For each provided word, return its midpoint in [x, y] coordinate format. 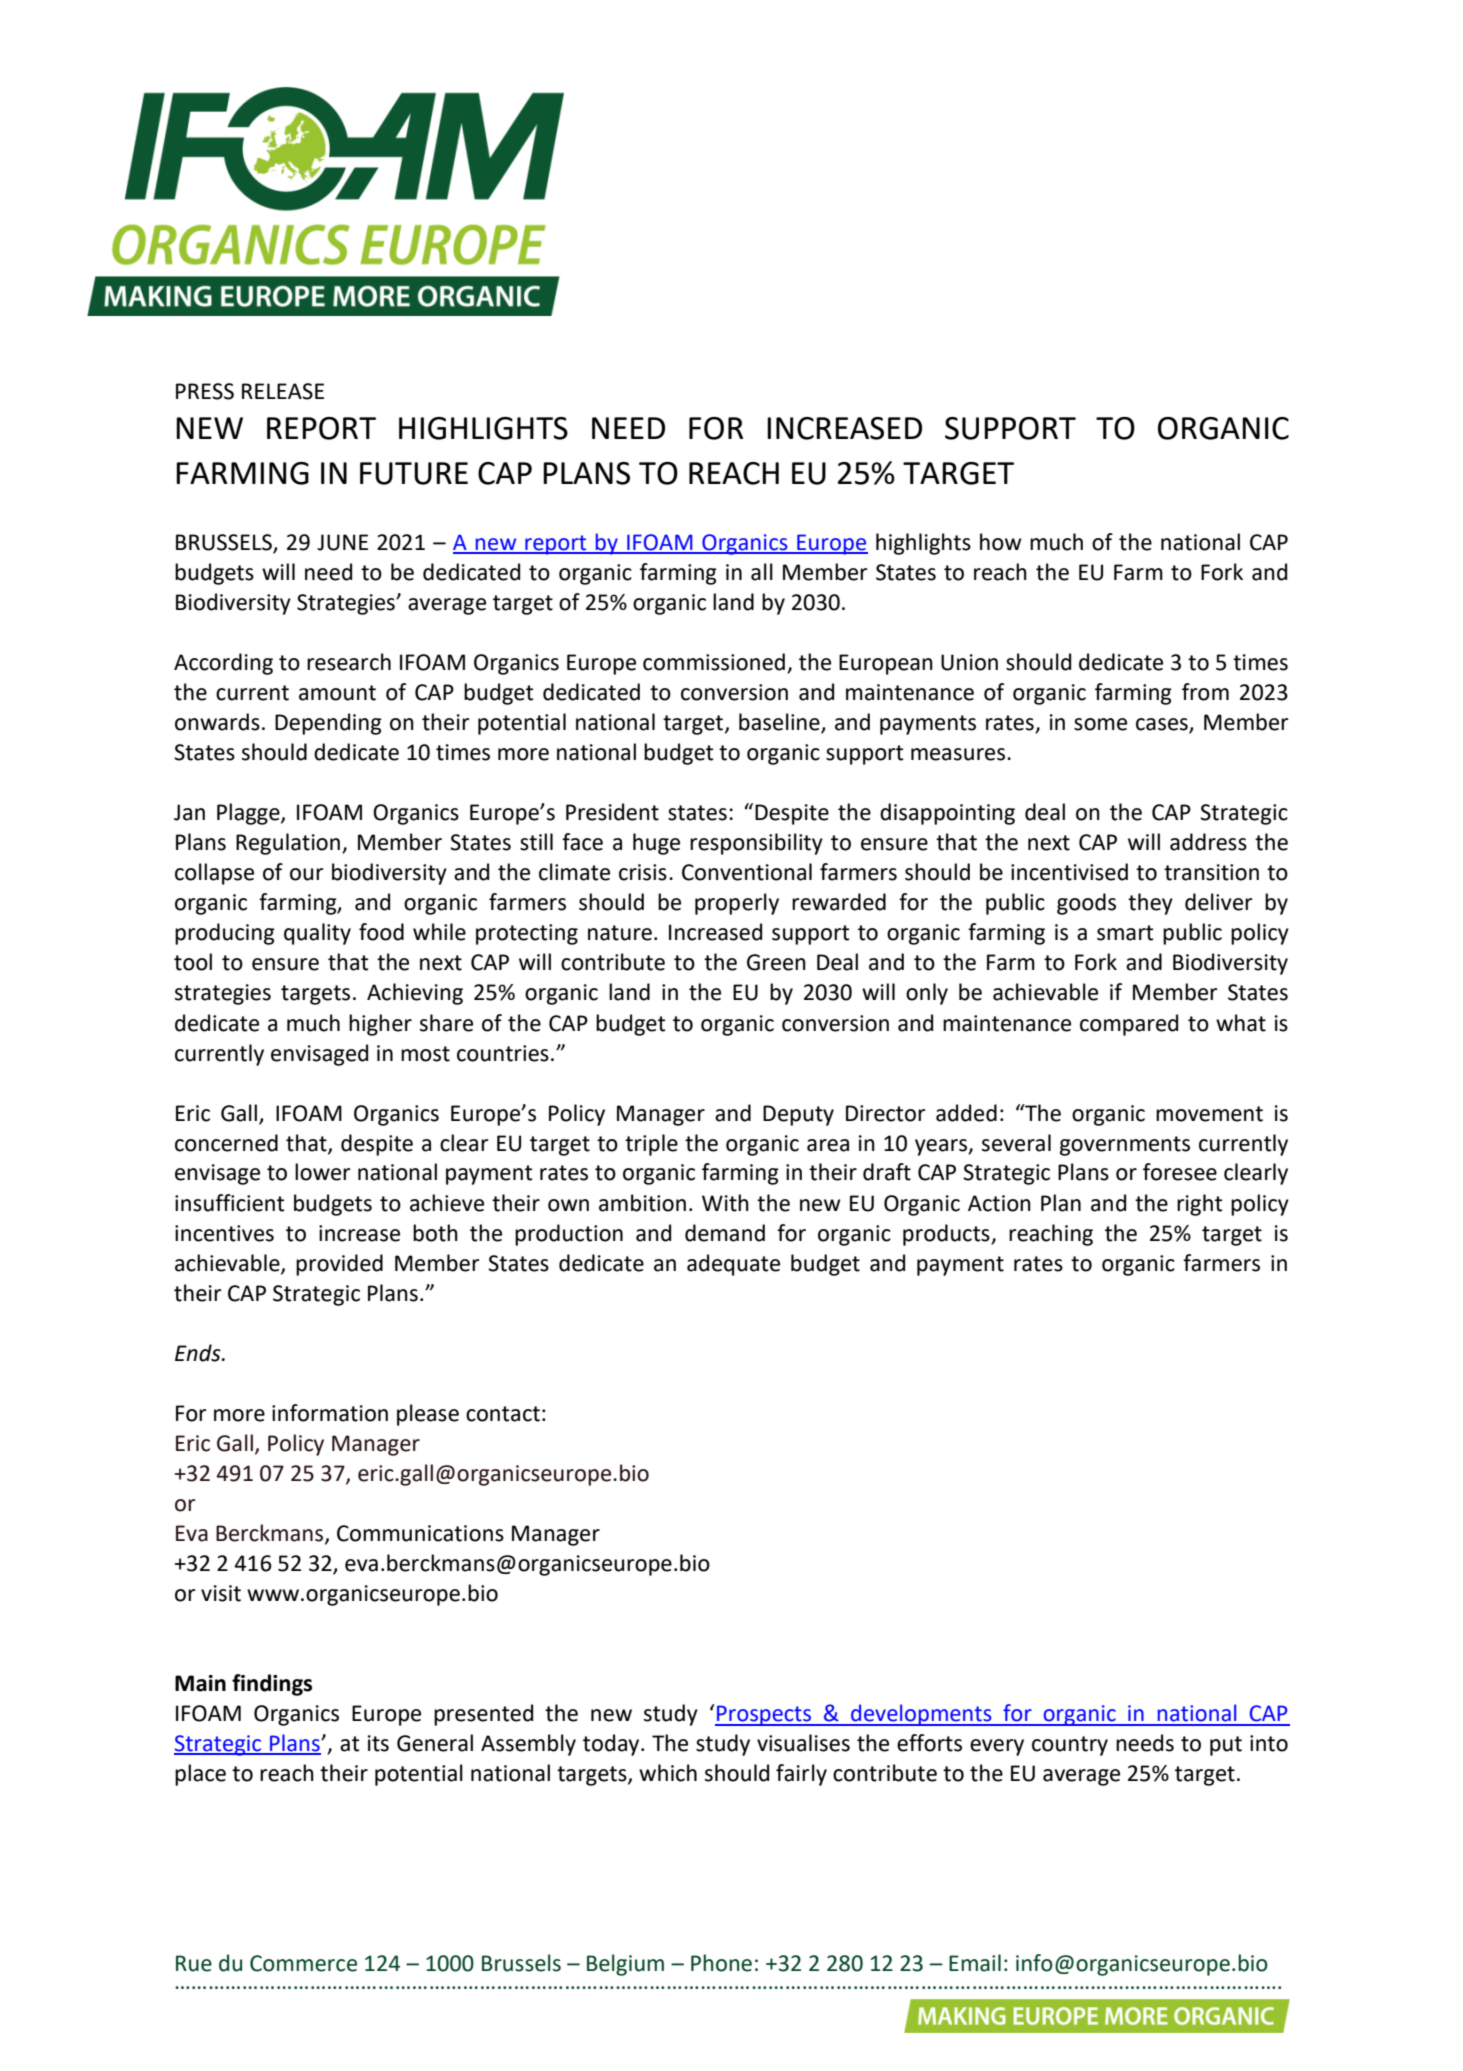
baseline [780, 723]
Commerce [303, 1963]
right [1199, 1205]
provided [339, 1265]
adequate [733, 1265]
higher [380, 1025]
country [1070, 1746]
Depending [328, 724]
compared [1129, 1025]
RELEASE [283, 391]
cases [1163, 725]
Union [969, 662]
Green [776, 962]
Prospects [764, 1715]
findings [272, 1685]
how [1001, 542]
